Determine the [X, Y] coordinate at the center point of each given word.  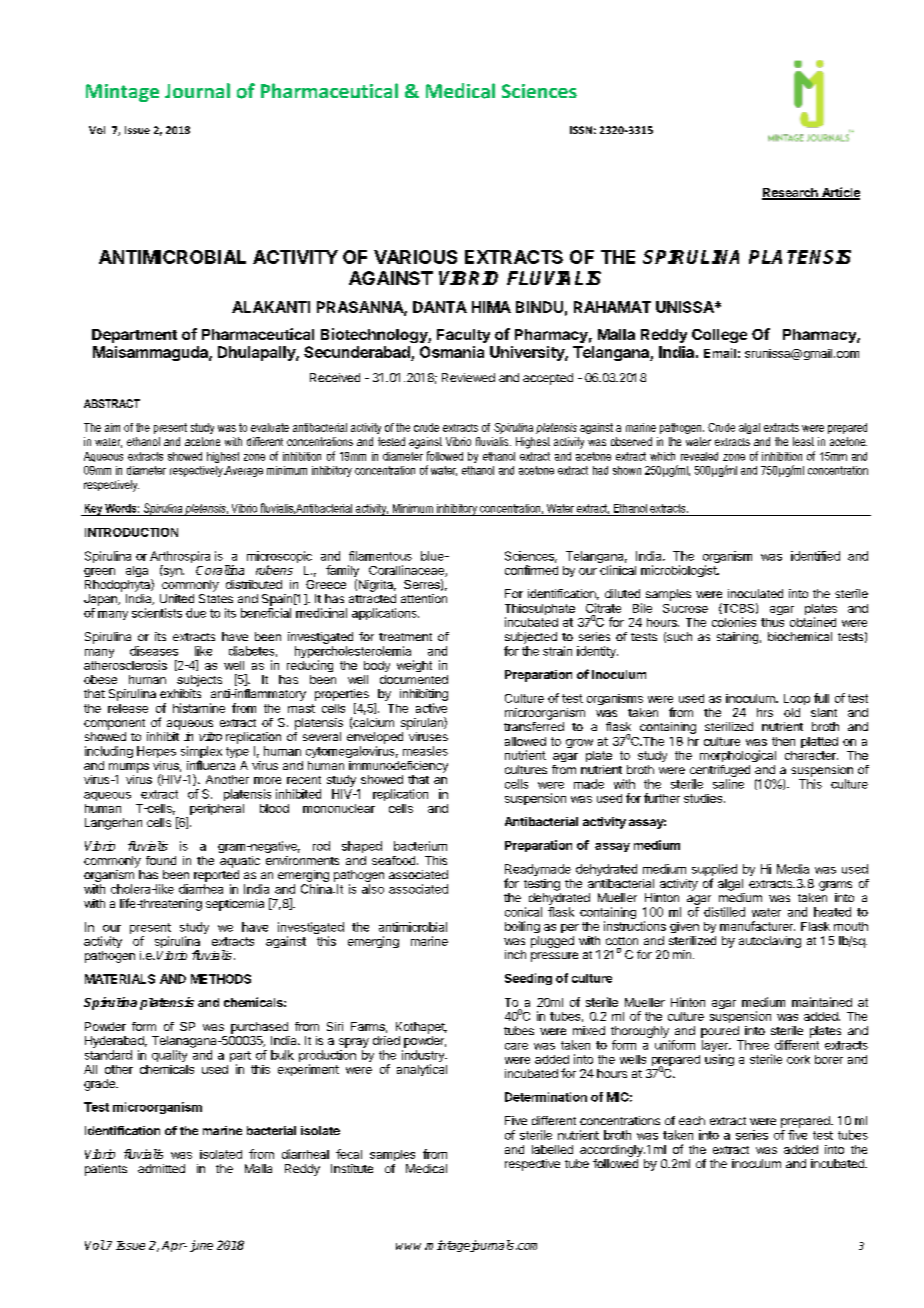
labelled [552, 1149]
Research [791, 194]
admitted [161, 1168]
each [692, 1120]
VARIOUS [415, 257]
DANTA [440, 307]
